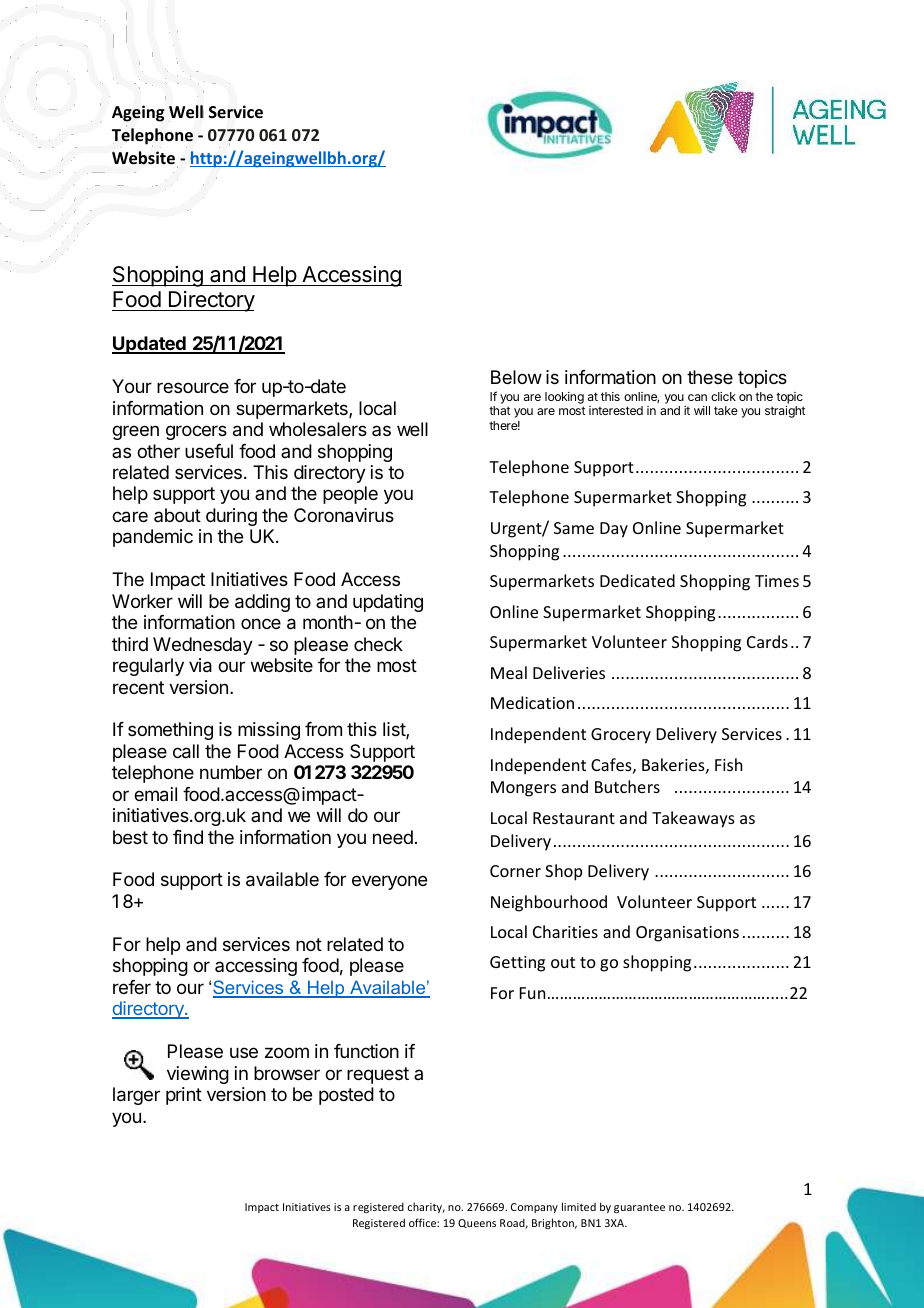  Describe the element at coordinates (193, 387) in the screenshot. I see `resource` at that location.
